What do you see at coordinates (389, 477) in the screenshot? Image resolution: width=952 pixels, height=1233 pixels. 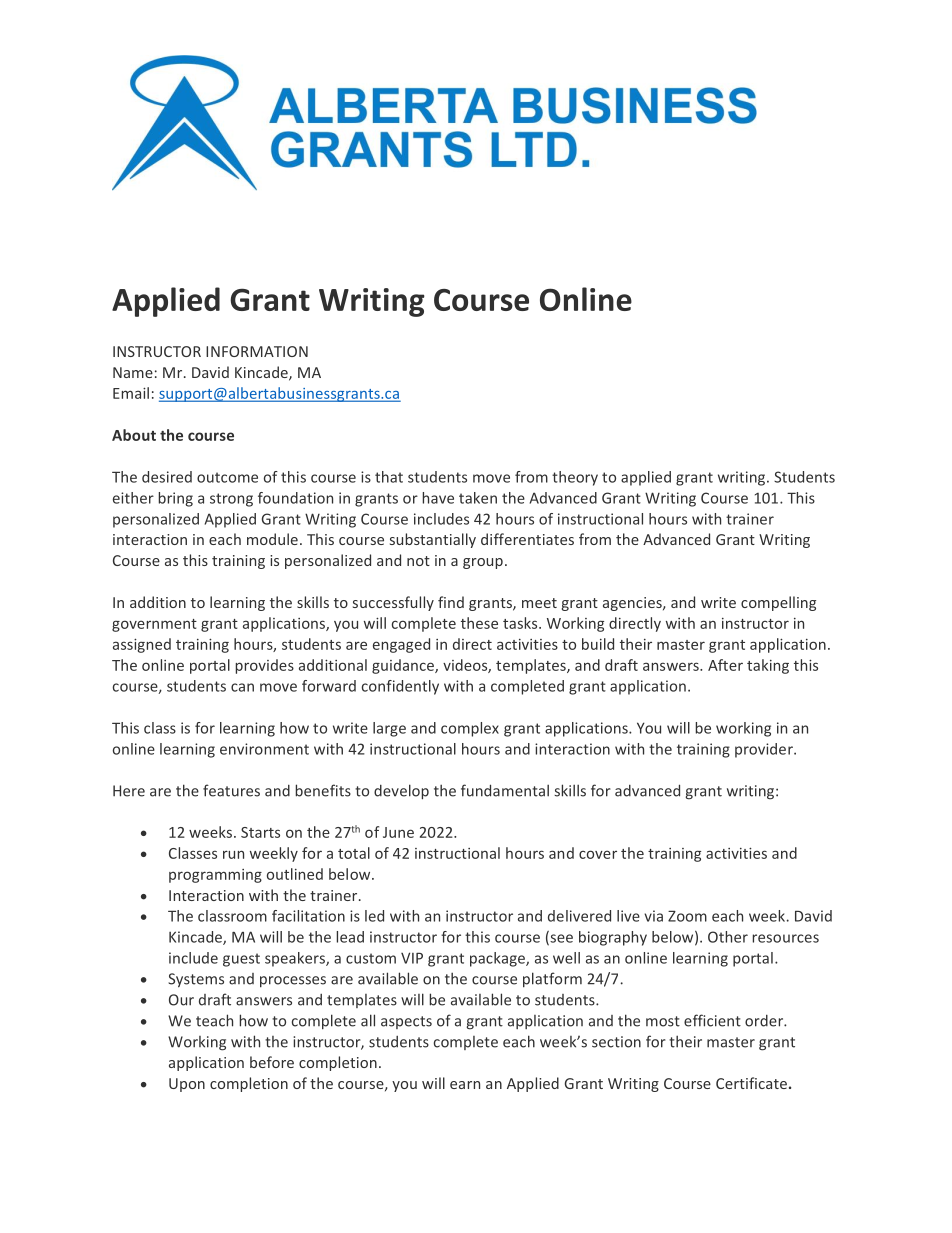 I see `that` at bounding box center [389, 477].
